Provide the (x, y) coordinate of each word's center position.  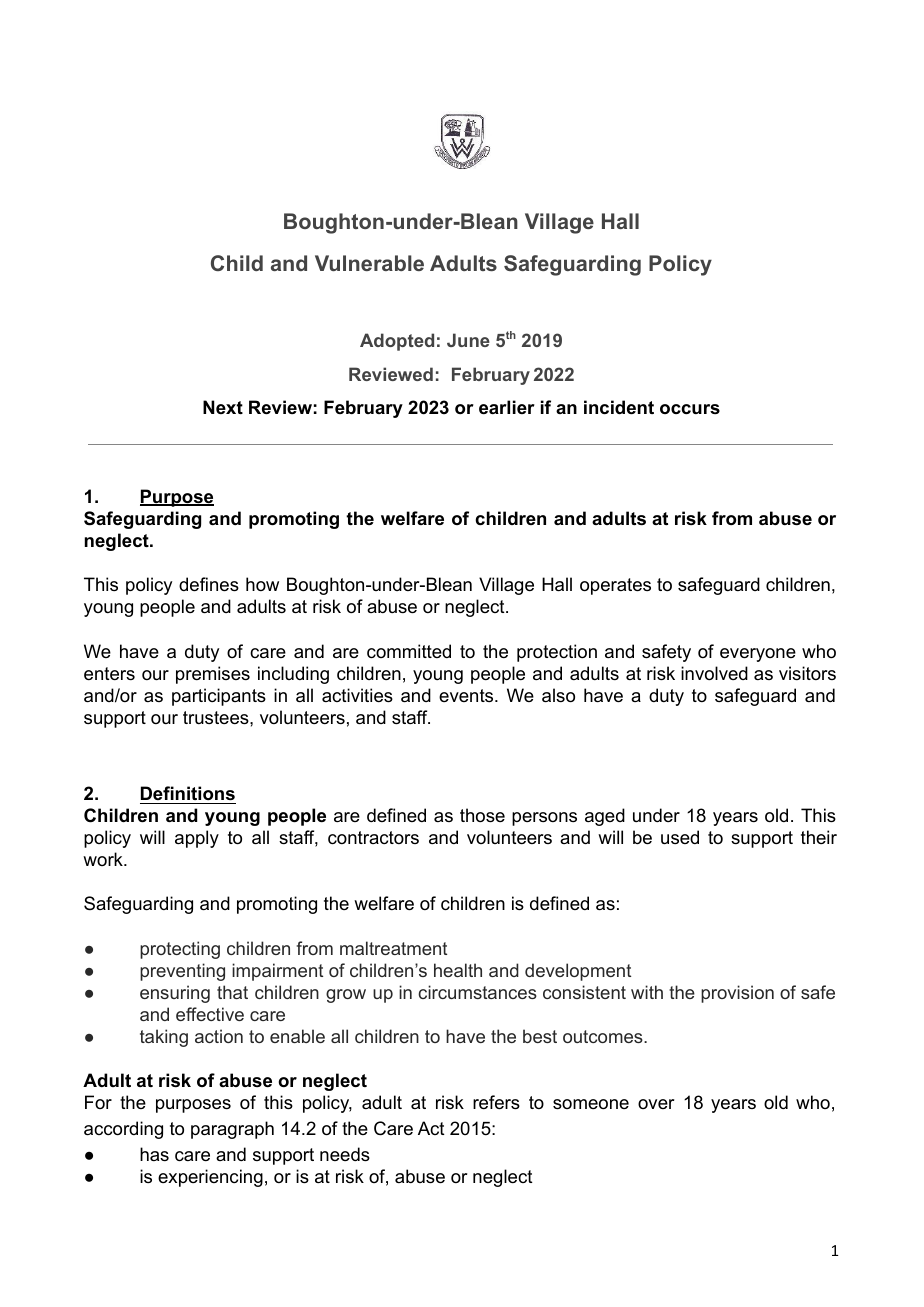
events (467, 695)
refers (496, 1102)
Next (223, 407)
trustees (217, 718)
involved (714, 673)
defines (209, 584)
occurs (690, 409)
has (154, 1154)
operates (615, 586)
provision (737, 994)
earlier (507, 407)
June (468, 340)
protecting (180, 950)
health (458, 970)
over (656, 1104)
